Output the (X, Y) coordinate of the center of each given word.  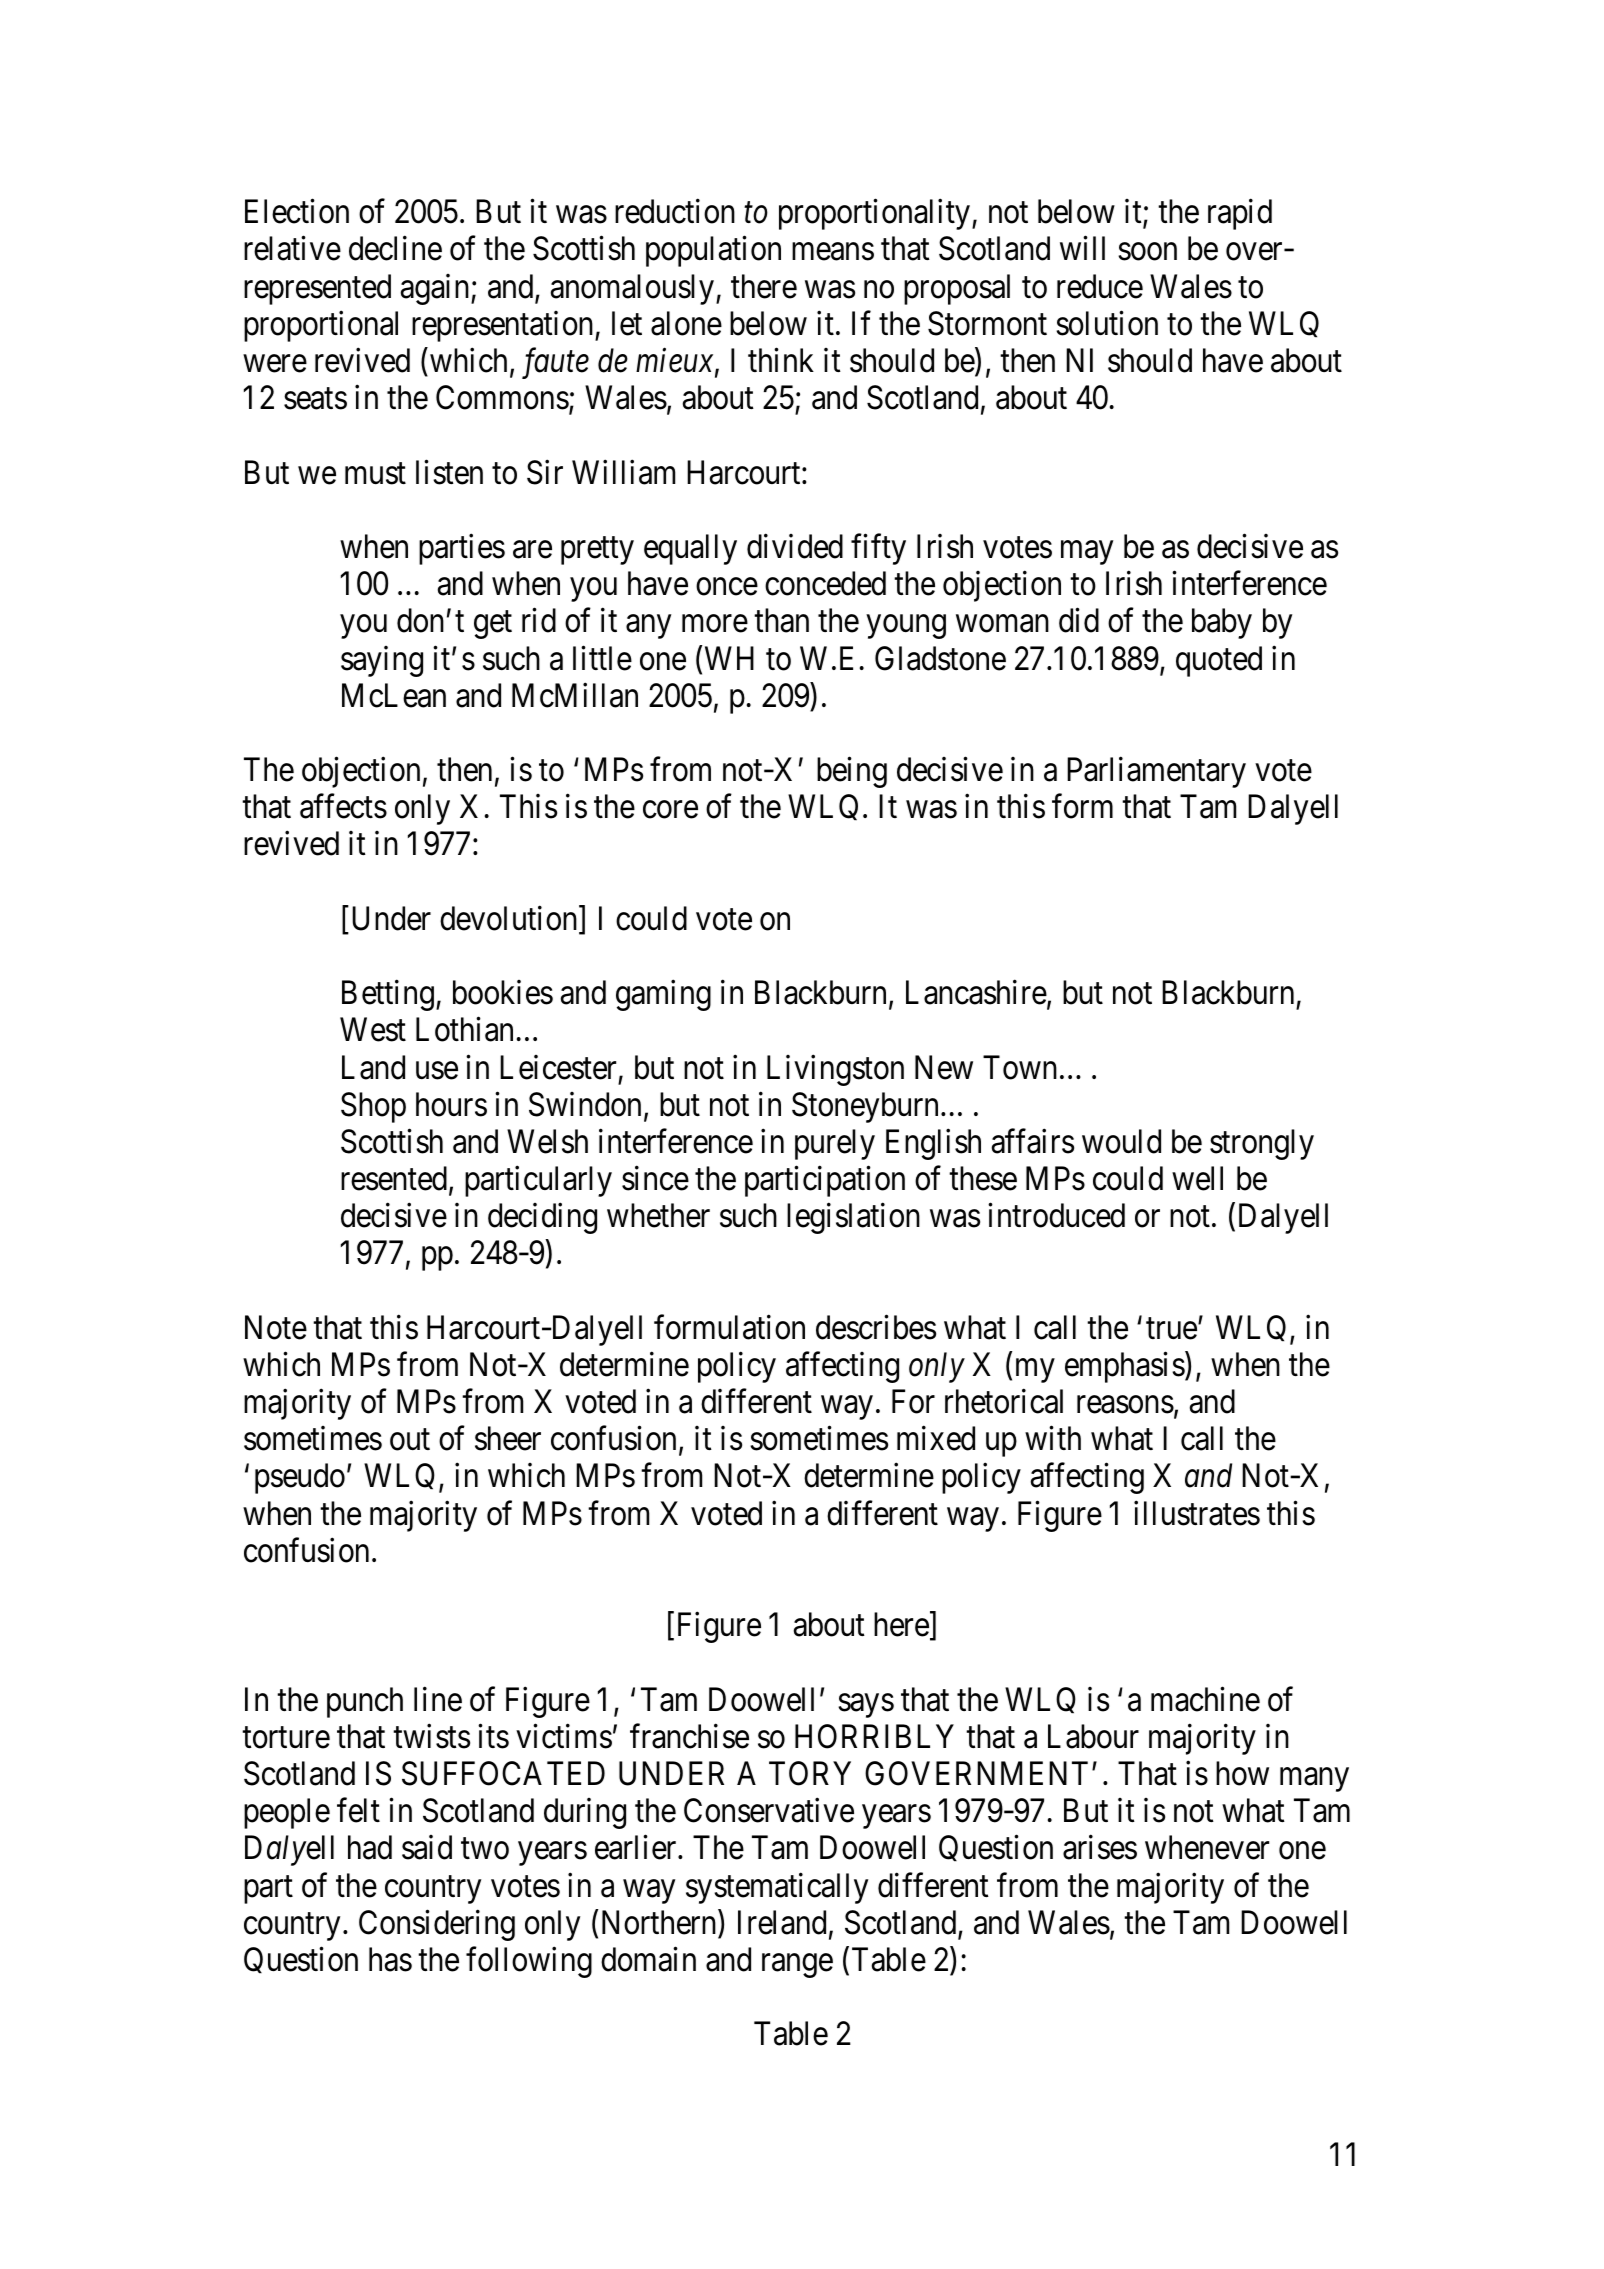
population (713, 251)
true (1171, 1329)
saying (382, 661)
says (866, 1706)
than (781, 620)
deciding (542, 1218)
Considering (437, 1925)
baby (1222, 623)
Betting (388, 995)
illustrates (1197, 1513)
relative (292, 248)
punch (365, 1702)
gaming (663, 995)
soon (1147, 252)
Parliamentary (1156, 772)
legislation (853, 1218)
